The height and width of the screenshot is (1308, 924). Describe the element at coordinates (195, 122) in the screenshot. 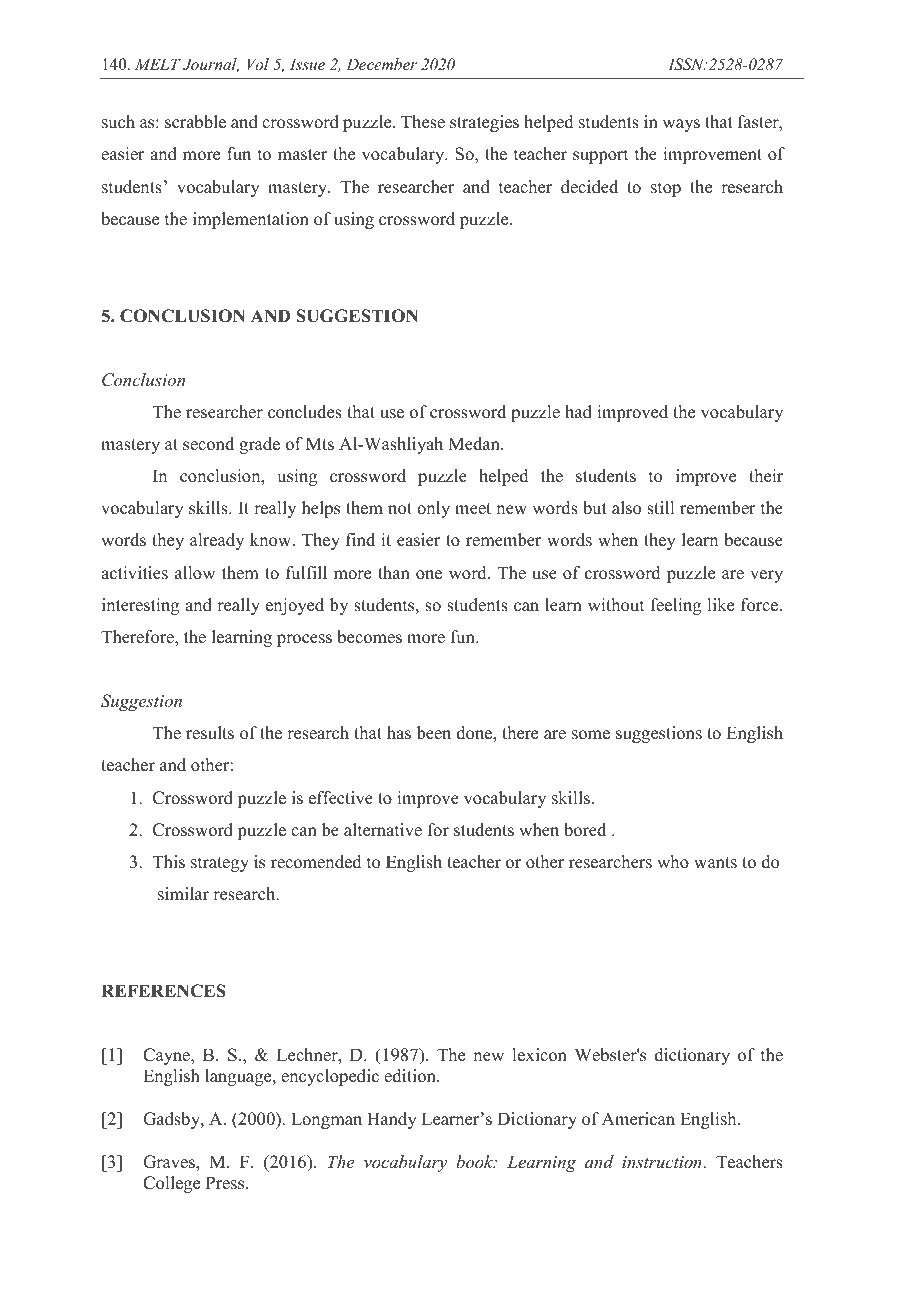

I see `scrabble` at that location.
